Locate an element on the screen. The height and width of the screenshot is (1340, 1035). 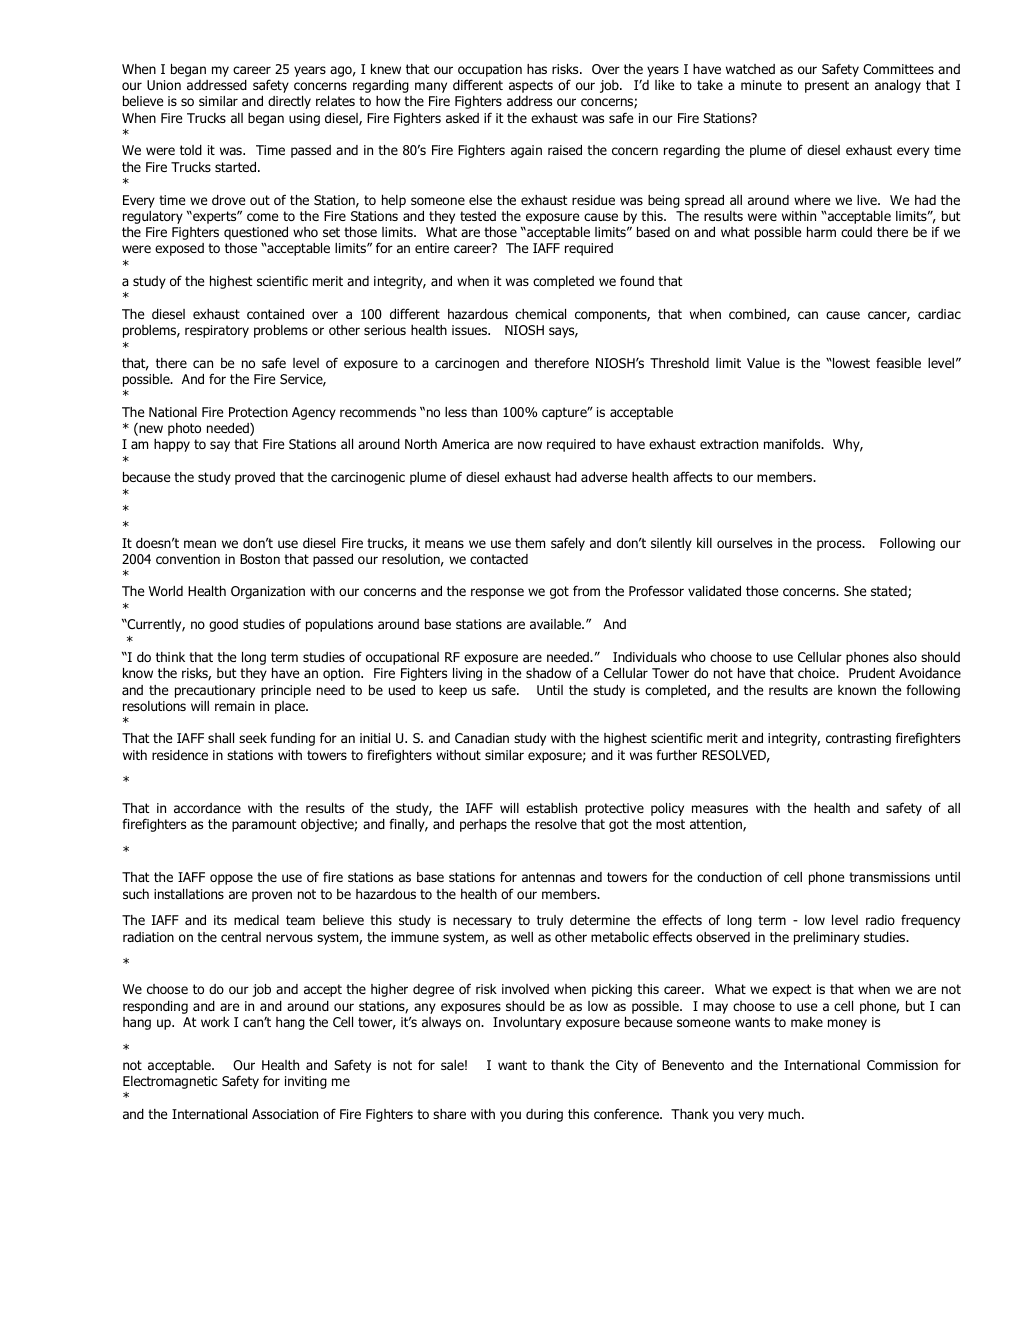
contrasting is located at coordinates (858, 739).
